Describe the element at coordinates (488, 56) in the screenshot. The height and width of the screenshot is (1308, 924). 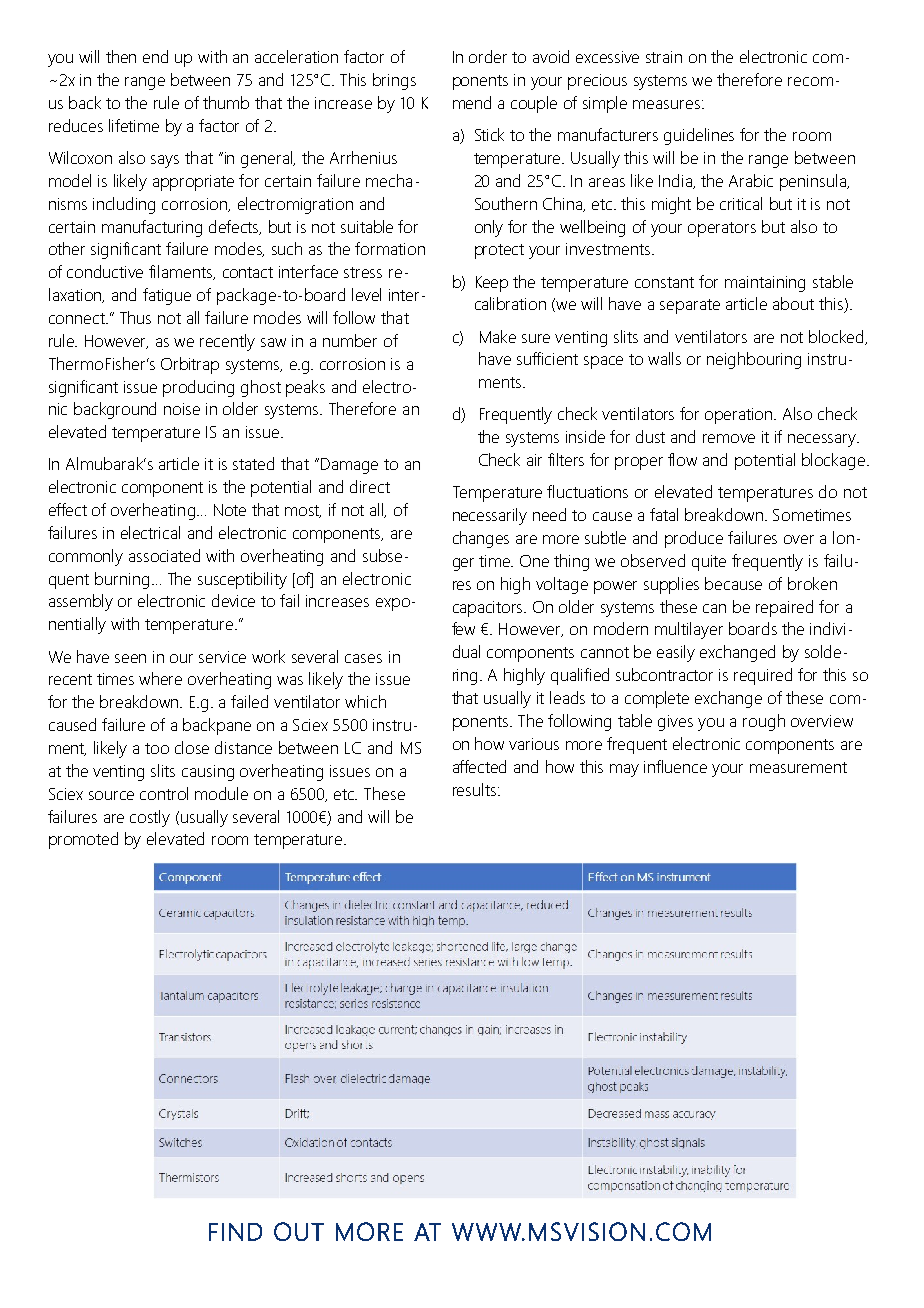
I see `order` at that location.
